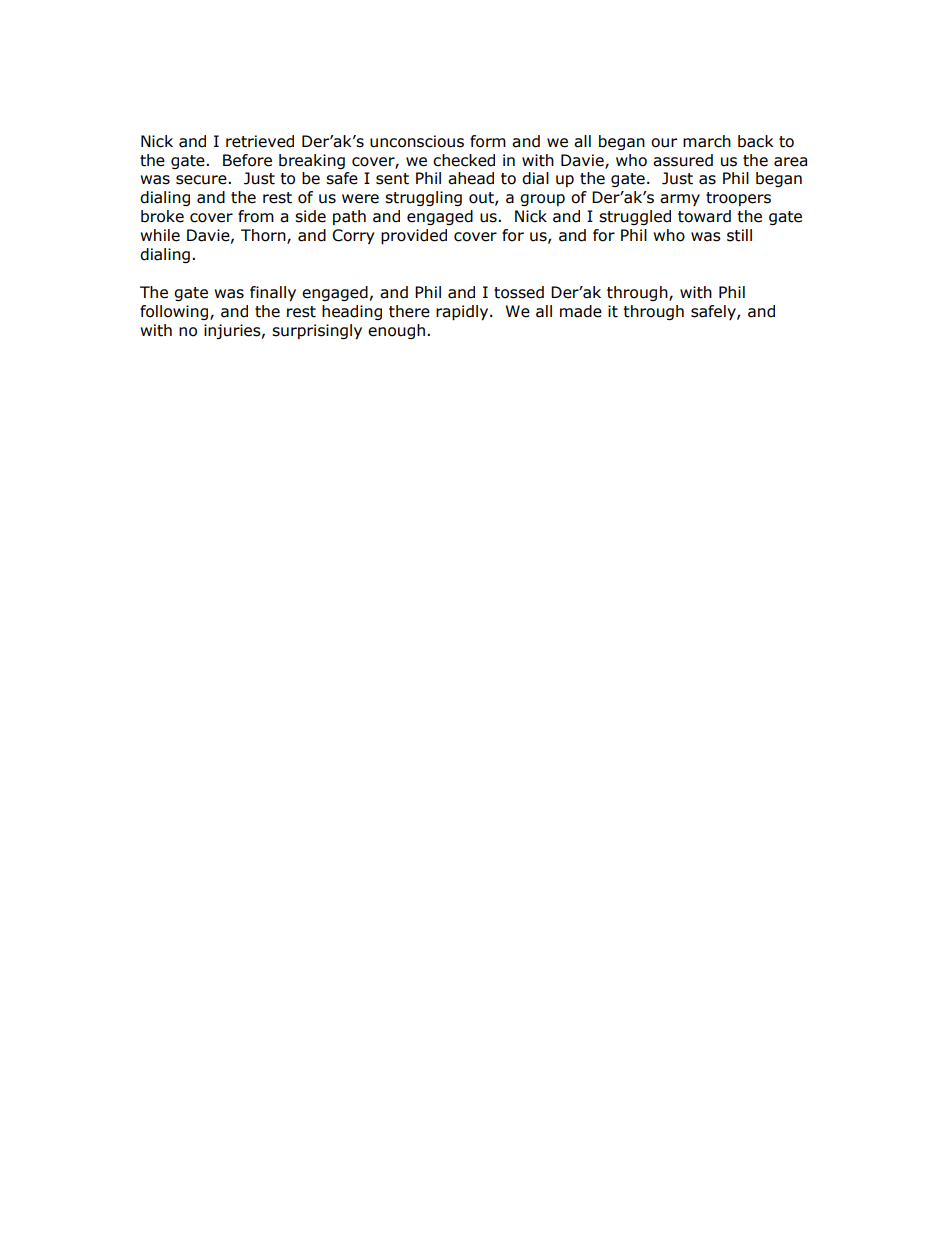 The image size is (952, 1233). I want to click on ahead, so click(471, 178).
